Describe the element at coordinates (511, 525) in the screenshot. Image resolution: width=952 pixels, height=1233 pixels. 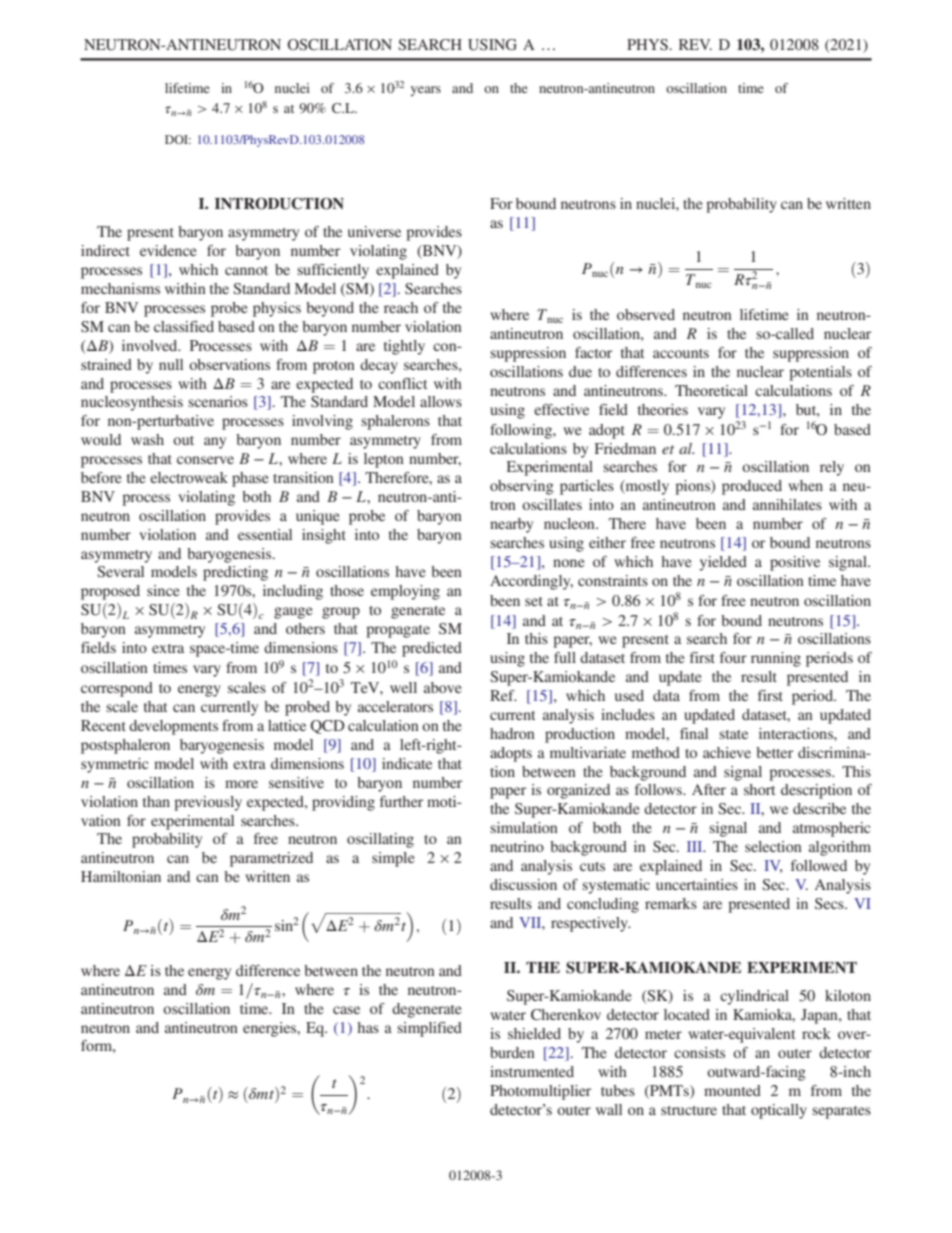
I see `nearby` at that location.
